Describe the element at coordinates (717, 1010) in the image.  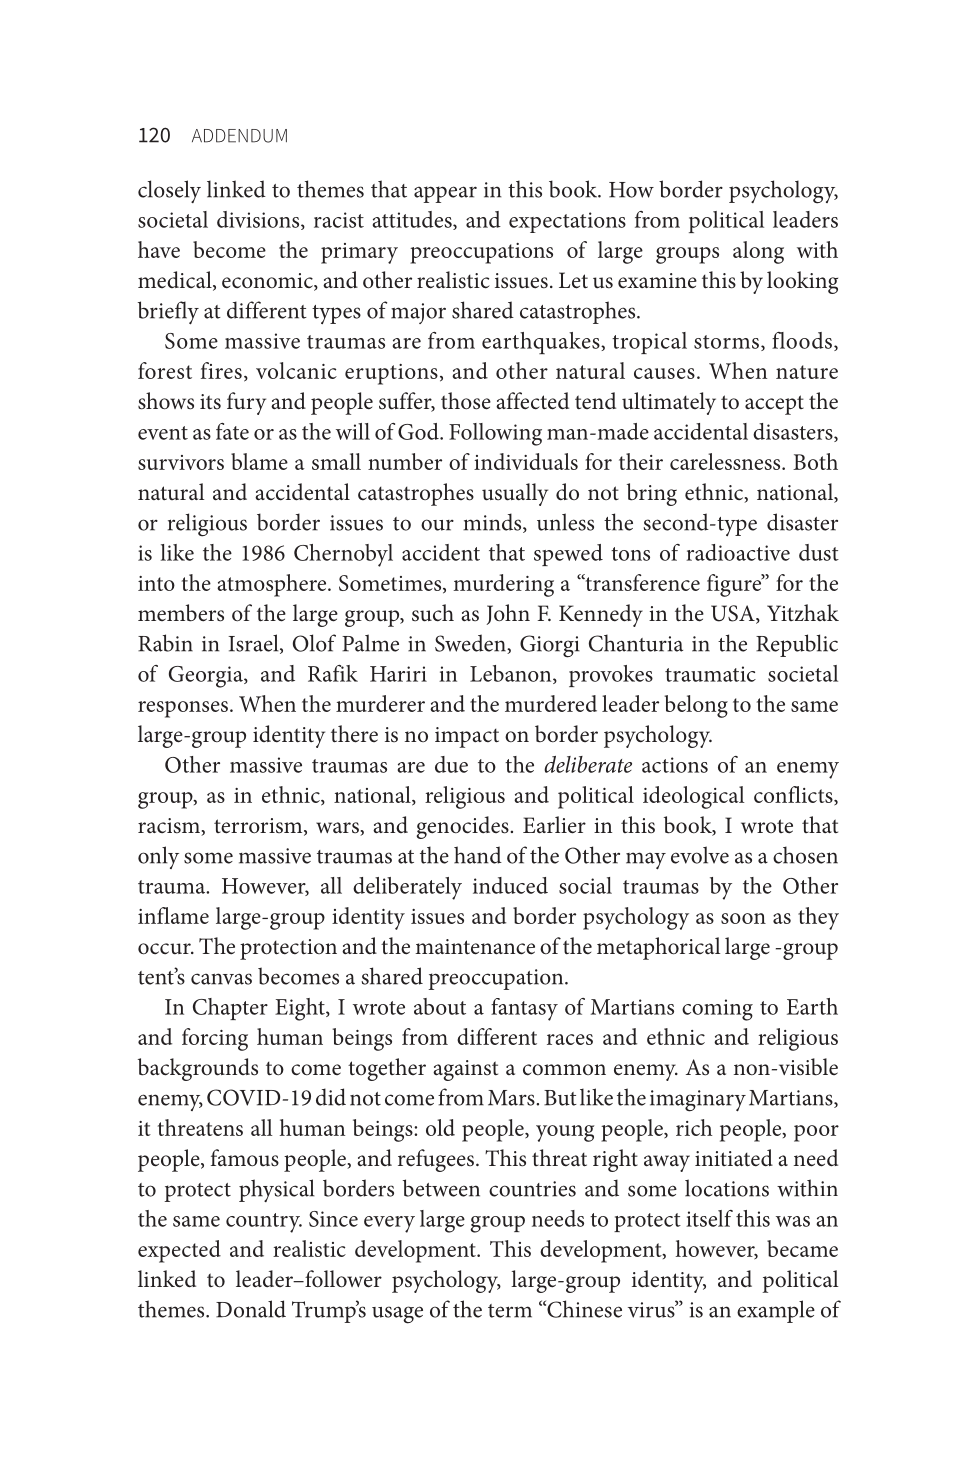
I see `coming` at that location.
